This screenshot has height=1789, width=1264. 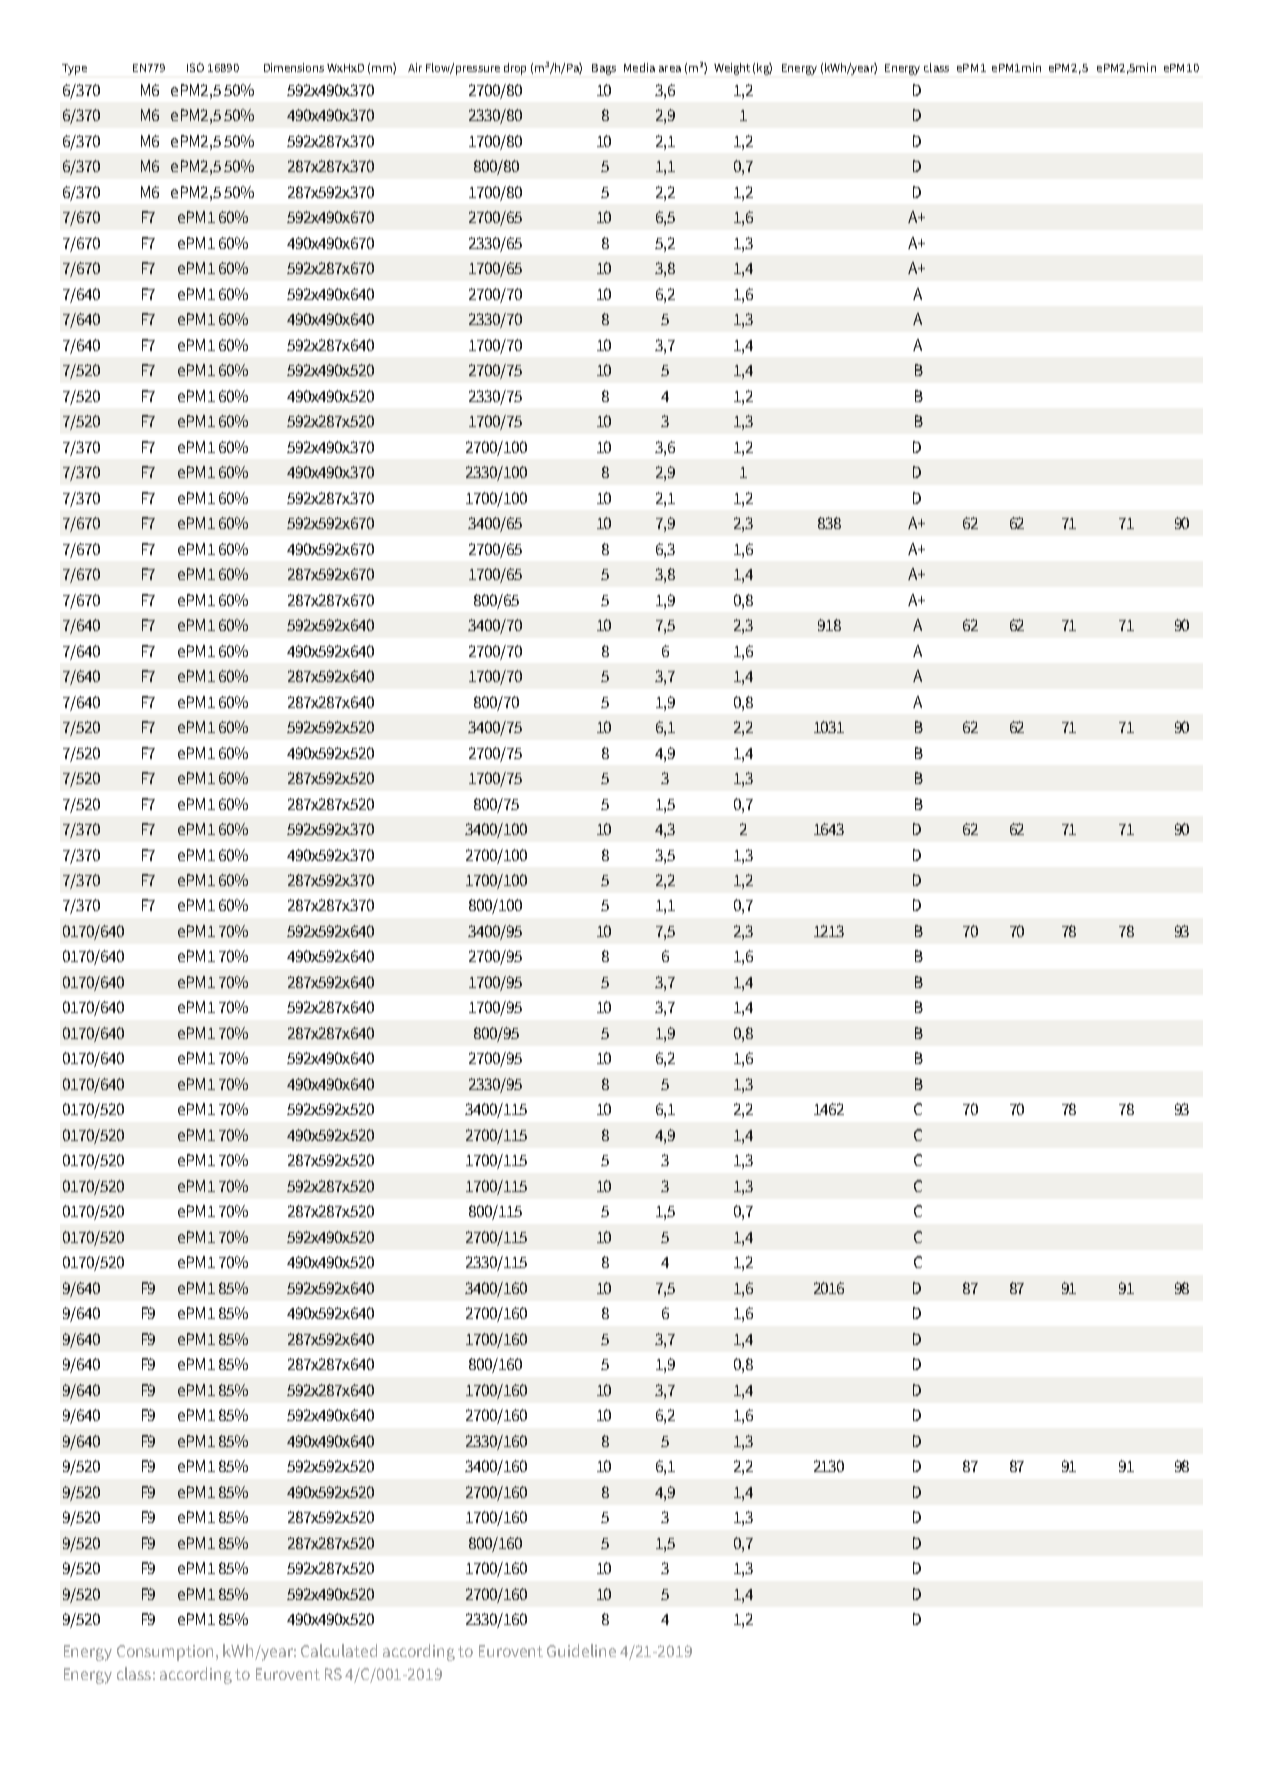 I want to click on Consumption, so click(x=167, y=1653).
